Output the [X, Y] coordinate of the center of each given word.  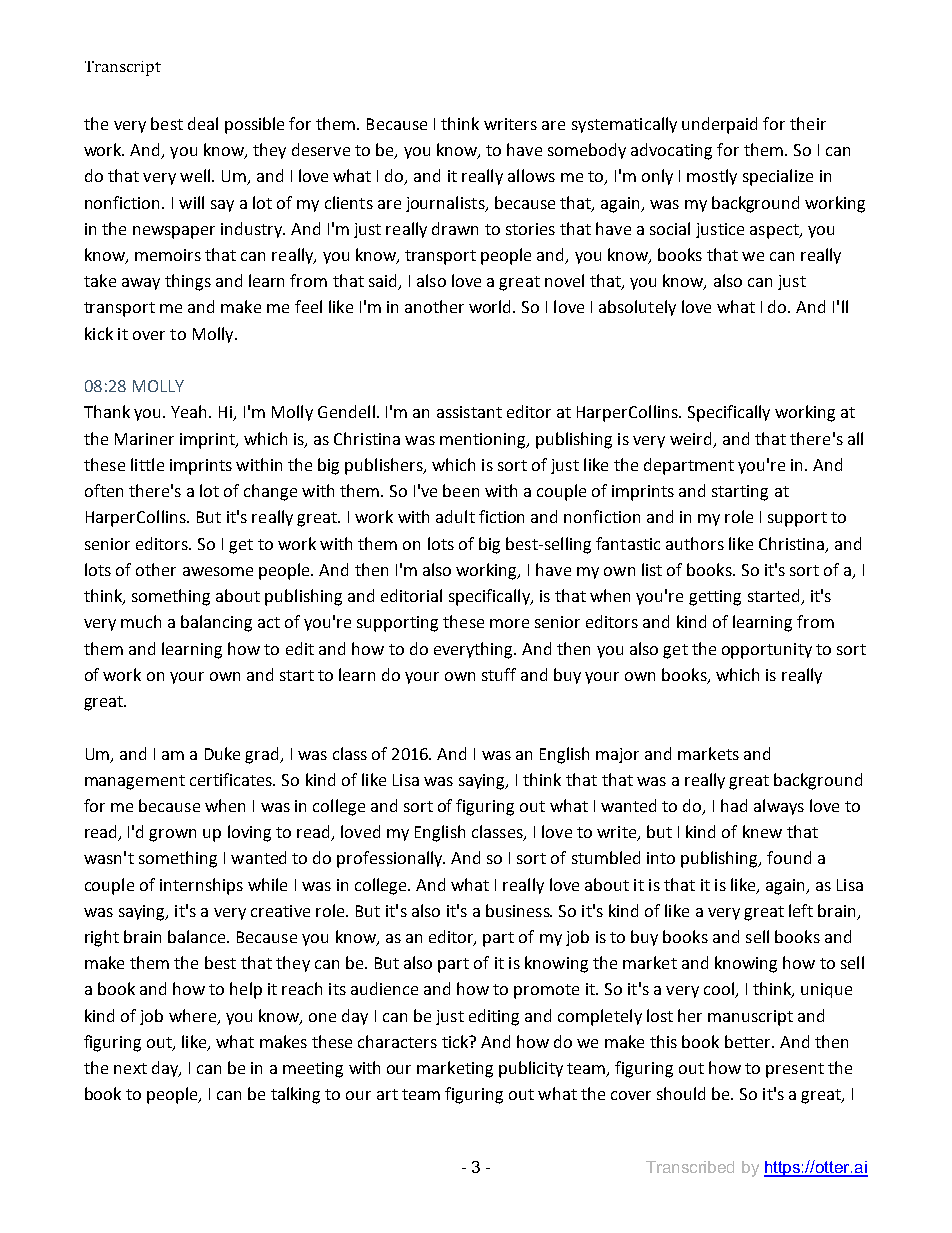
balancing [216, 623]
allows [531, 175]
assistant [469, 412]
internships [201, 886]
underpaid [719, 125]
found [789, 857]
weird [690, 438]
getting [715, 598]
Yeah [190, 411]
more [509, 623]
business [519, 910]
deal [203, 123]
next [130, 1068]
